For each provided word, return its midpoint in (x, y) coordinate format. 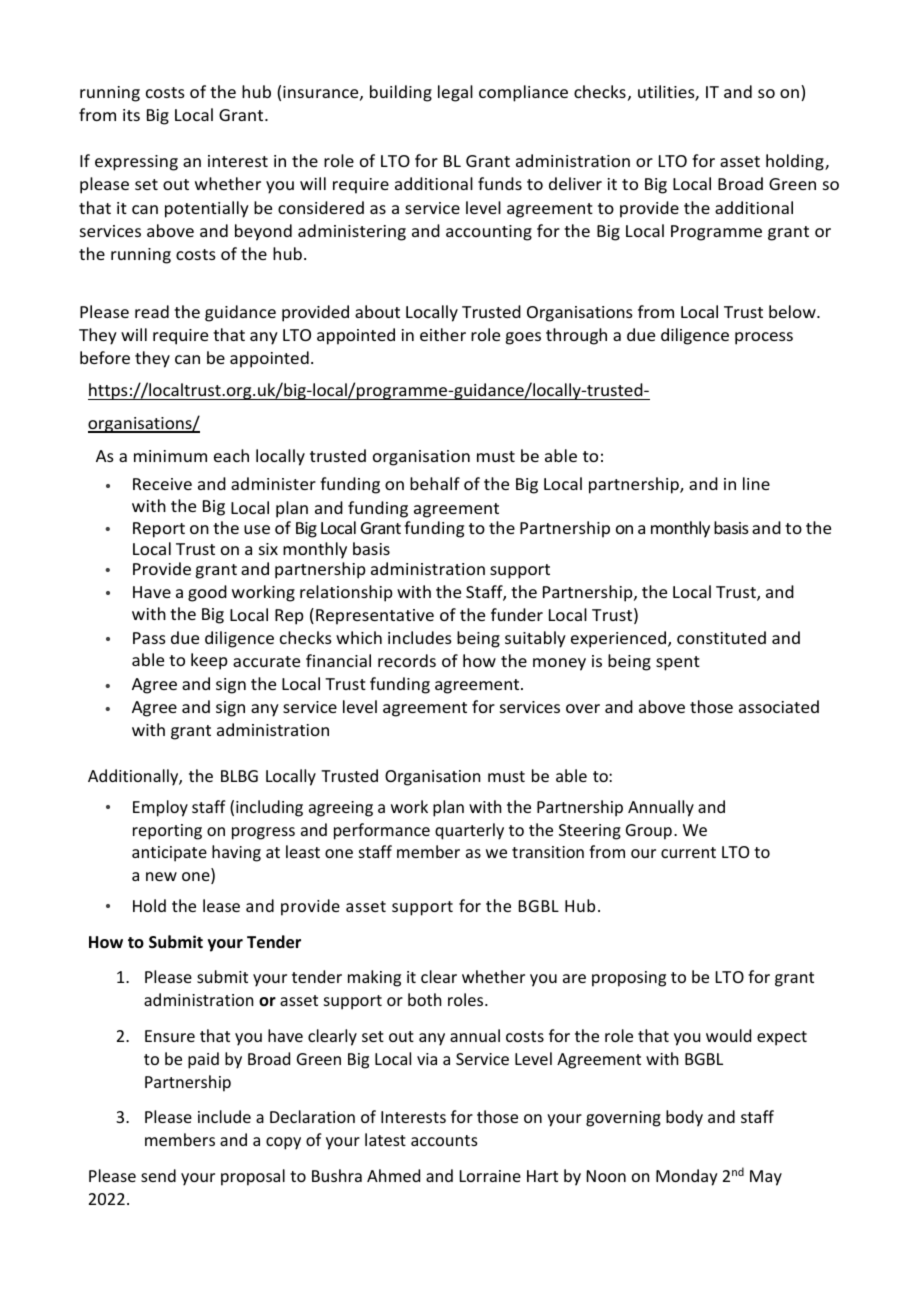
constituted (721, 637)
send (158, 1175)
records (407, 660)
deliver (575, 183)
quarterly (469, 831)
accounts (444, 1140)
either (443, 334)
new (161, 876)
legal (455, 93)
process (764, 338)
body (684, 1118)
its (131, 115)
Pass (149, 638)
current (688, 852)
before (105, 357)
